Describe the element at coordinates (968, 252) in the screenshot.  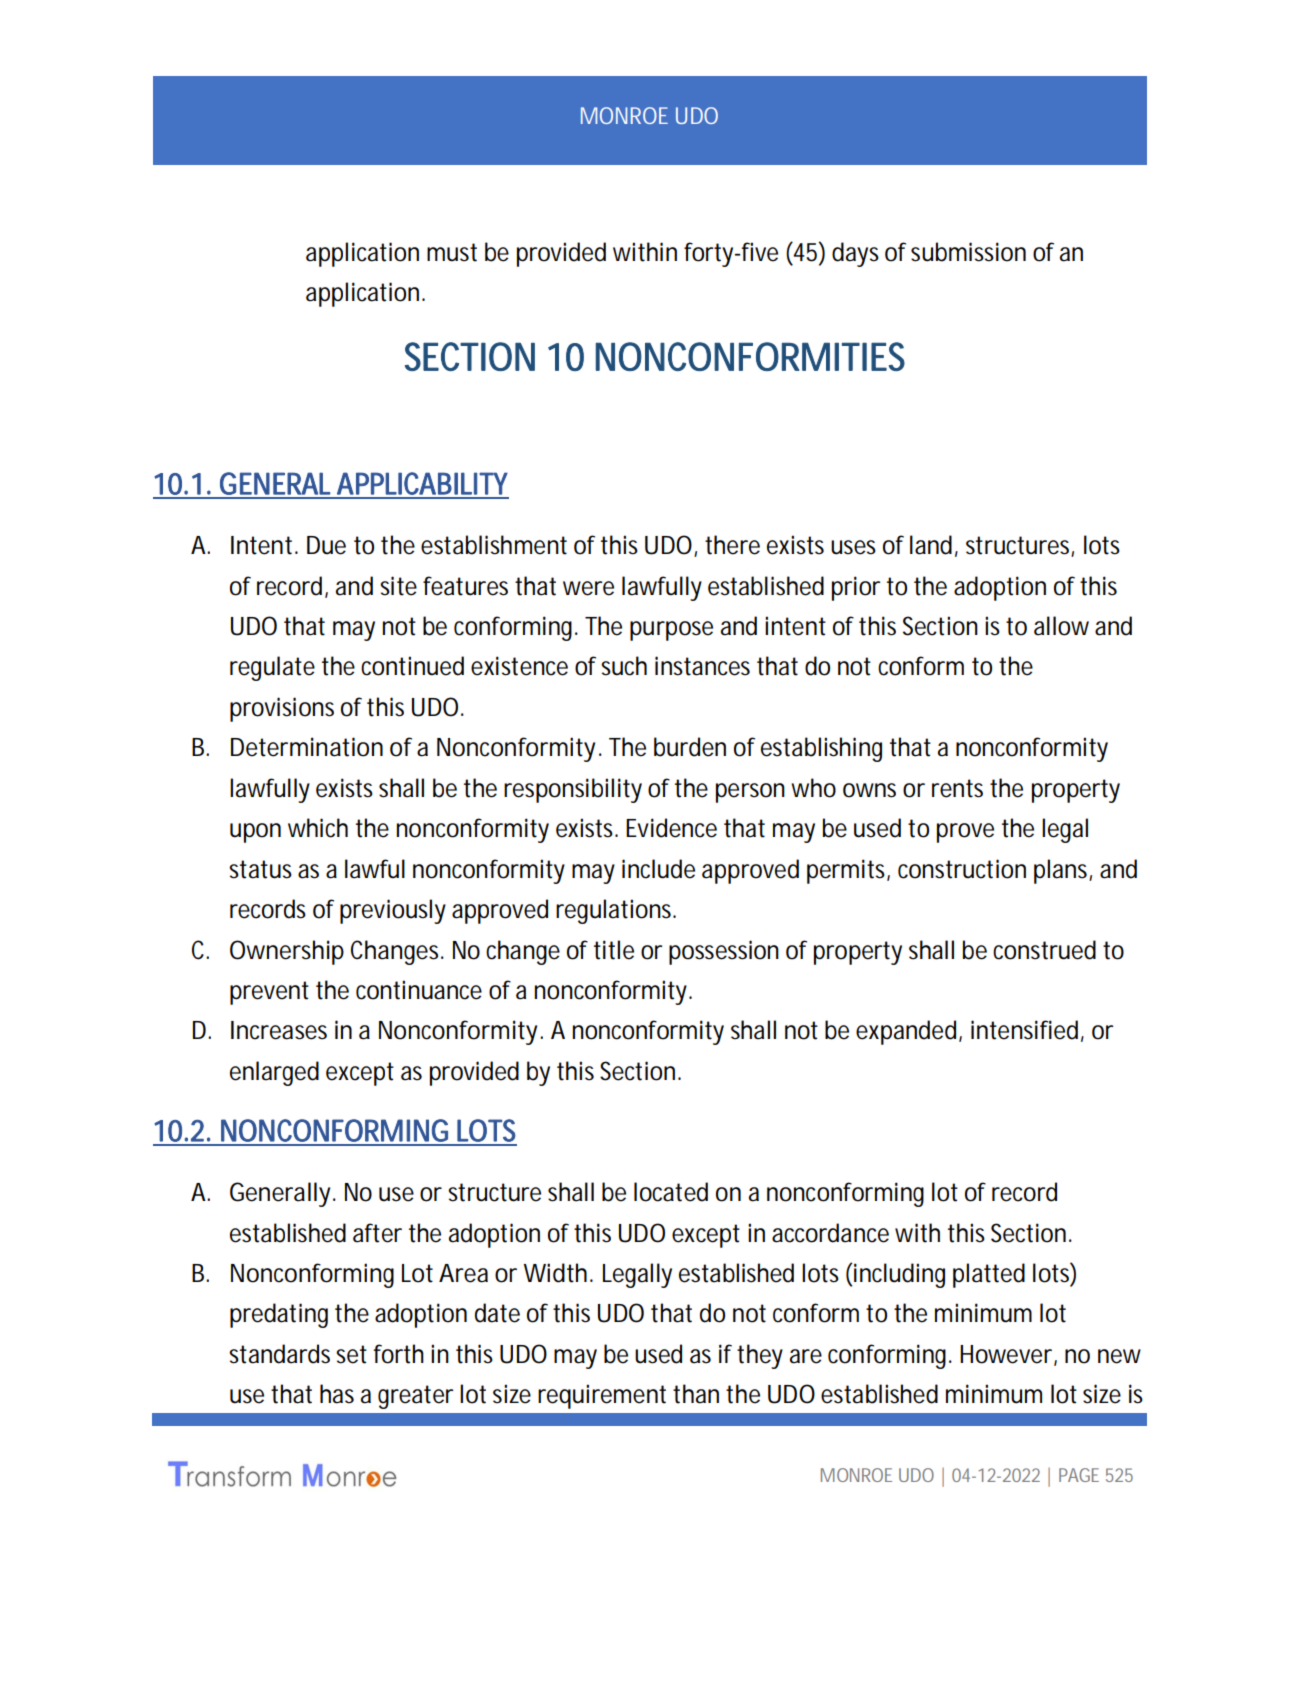
I see `submission` at that location.
